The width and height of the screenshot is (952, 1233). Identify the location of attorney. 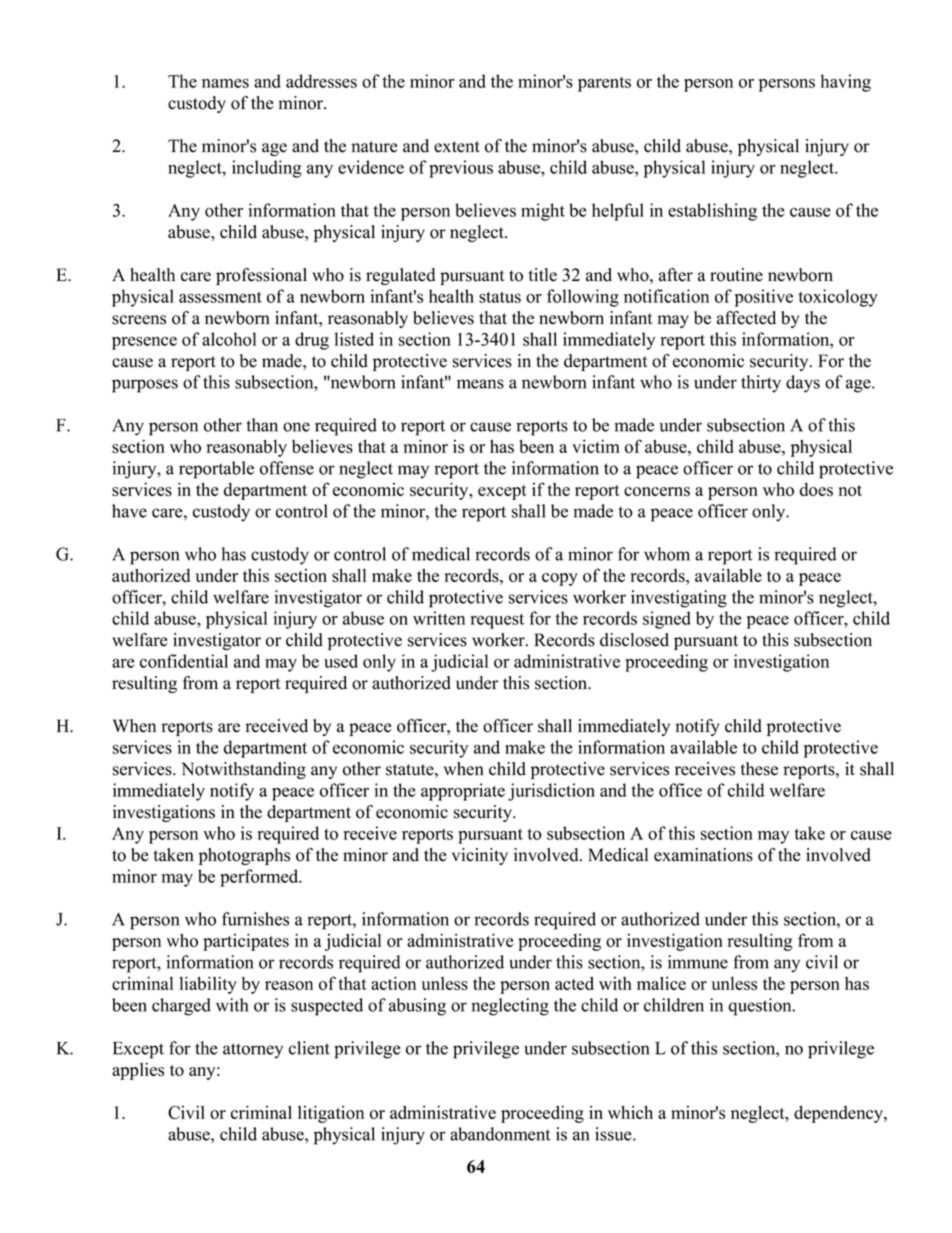
(253, 1051).
